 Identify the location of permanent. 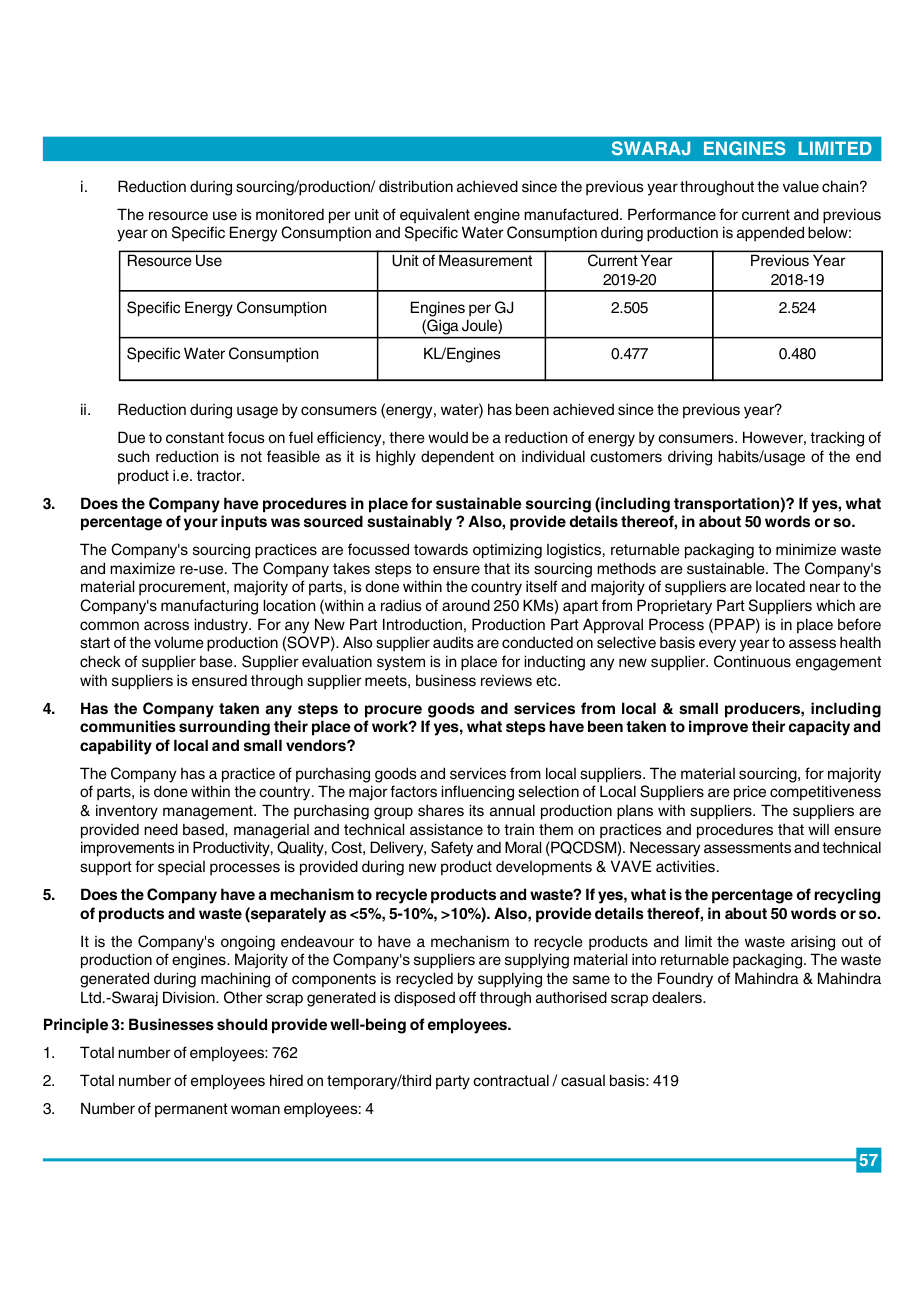
(191, 1110).
